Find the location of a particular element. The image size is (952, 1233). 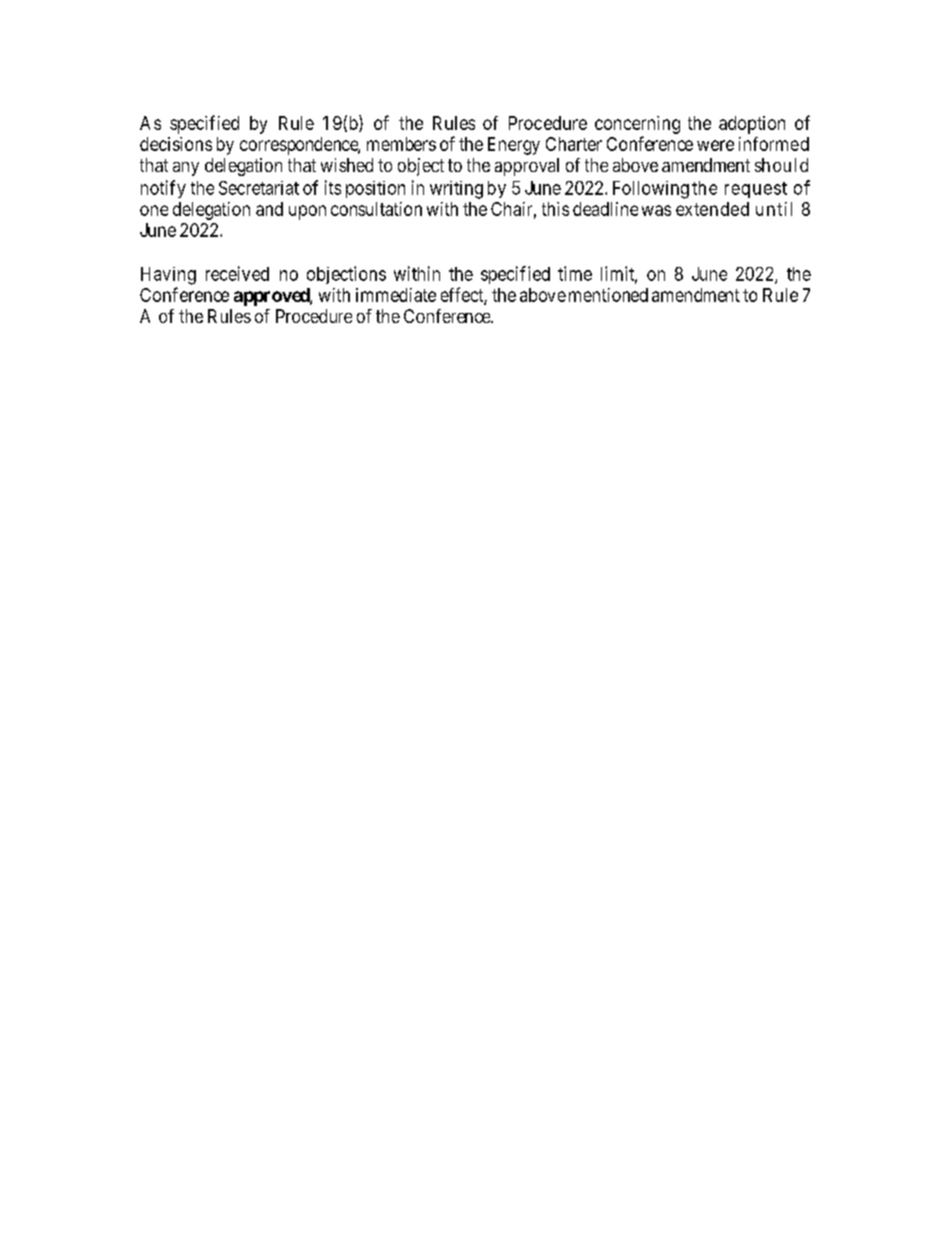

request is located at coordinates (756, 190).
